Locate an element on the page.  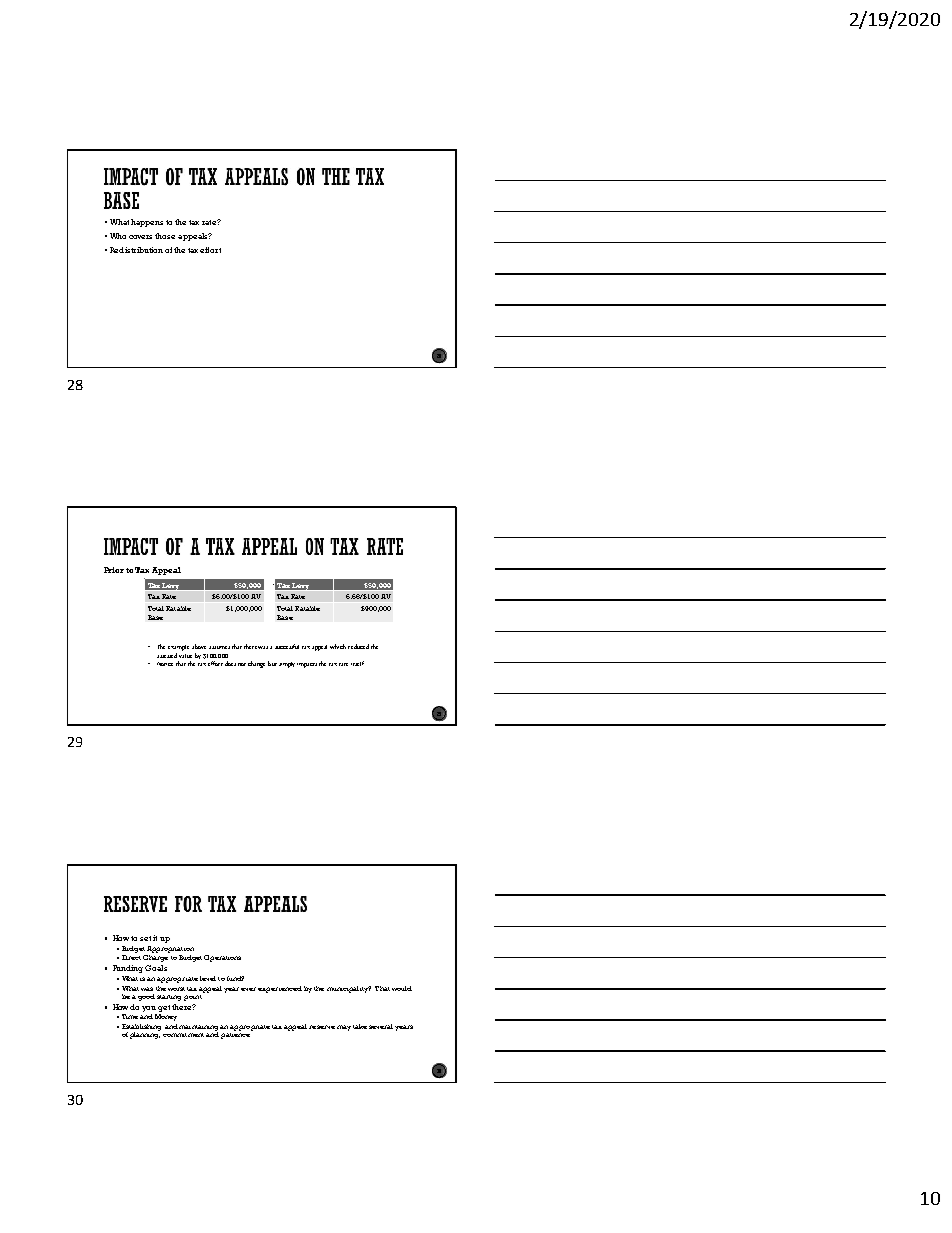
you is located at coordinates (149, 1009).
